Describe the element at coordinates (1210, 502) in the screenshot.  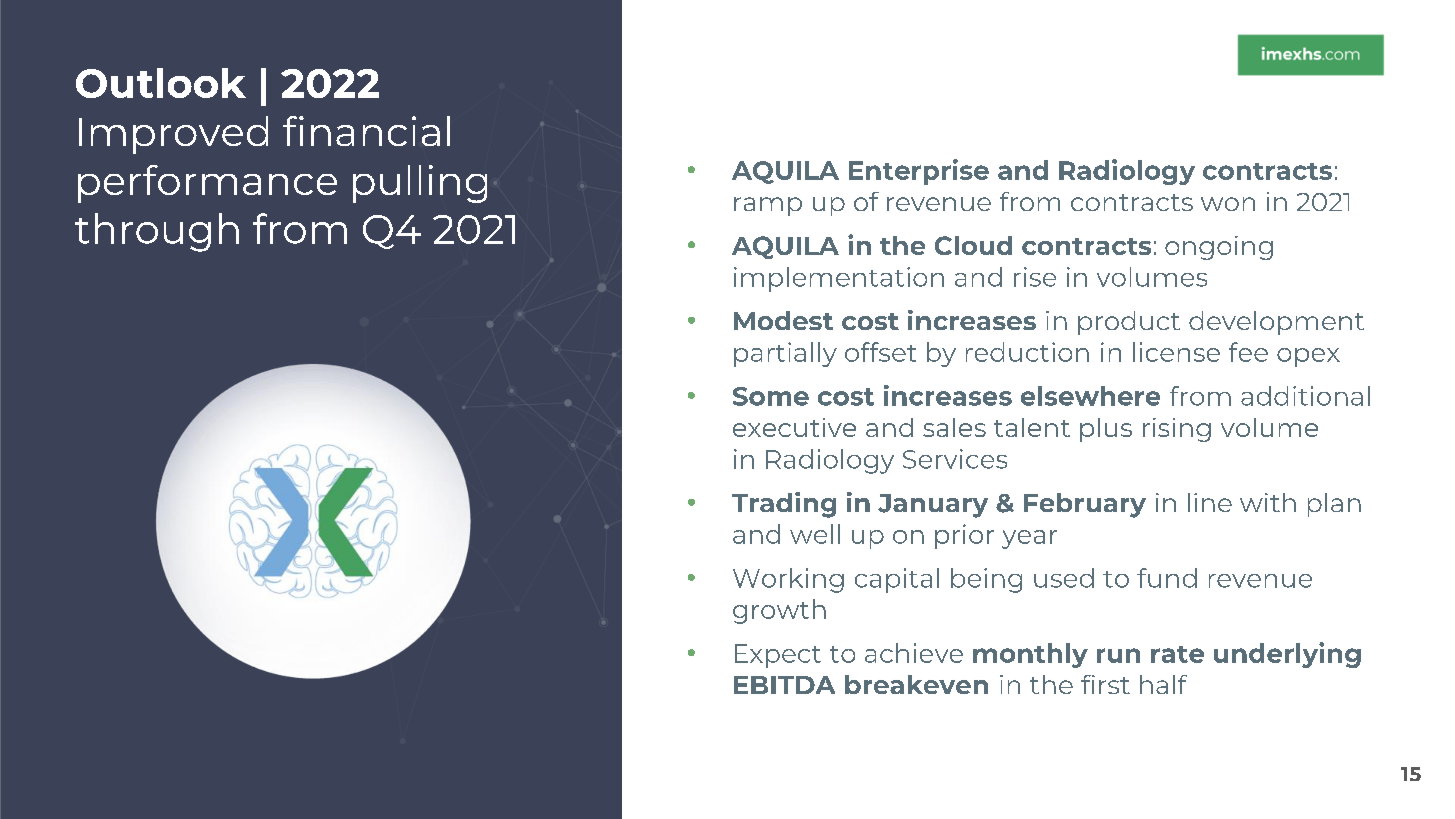
I see `line` at that location.
